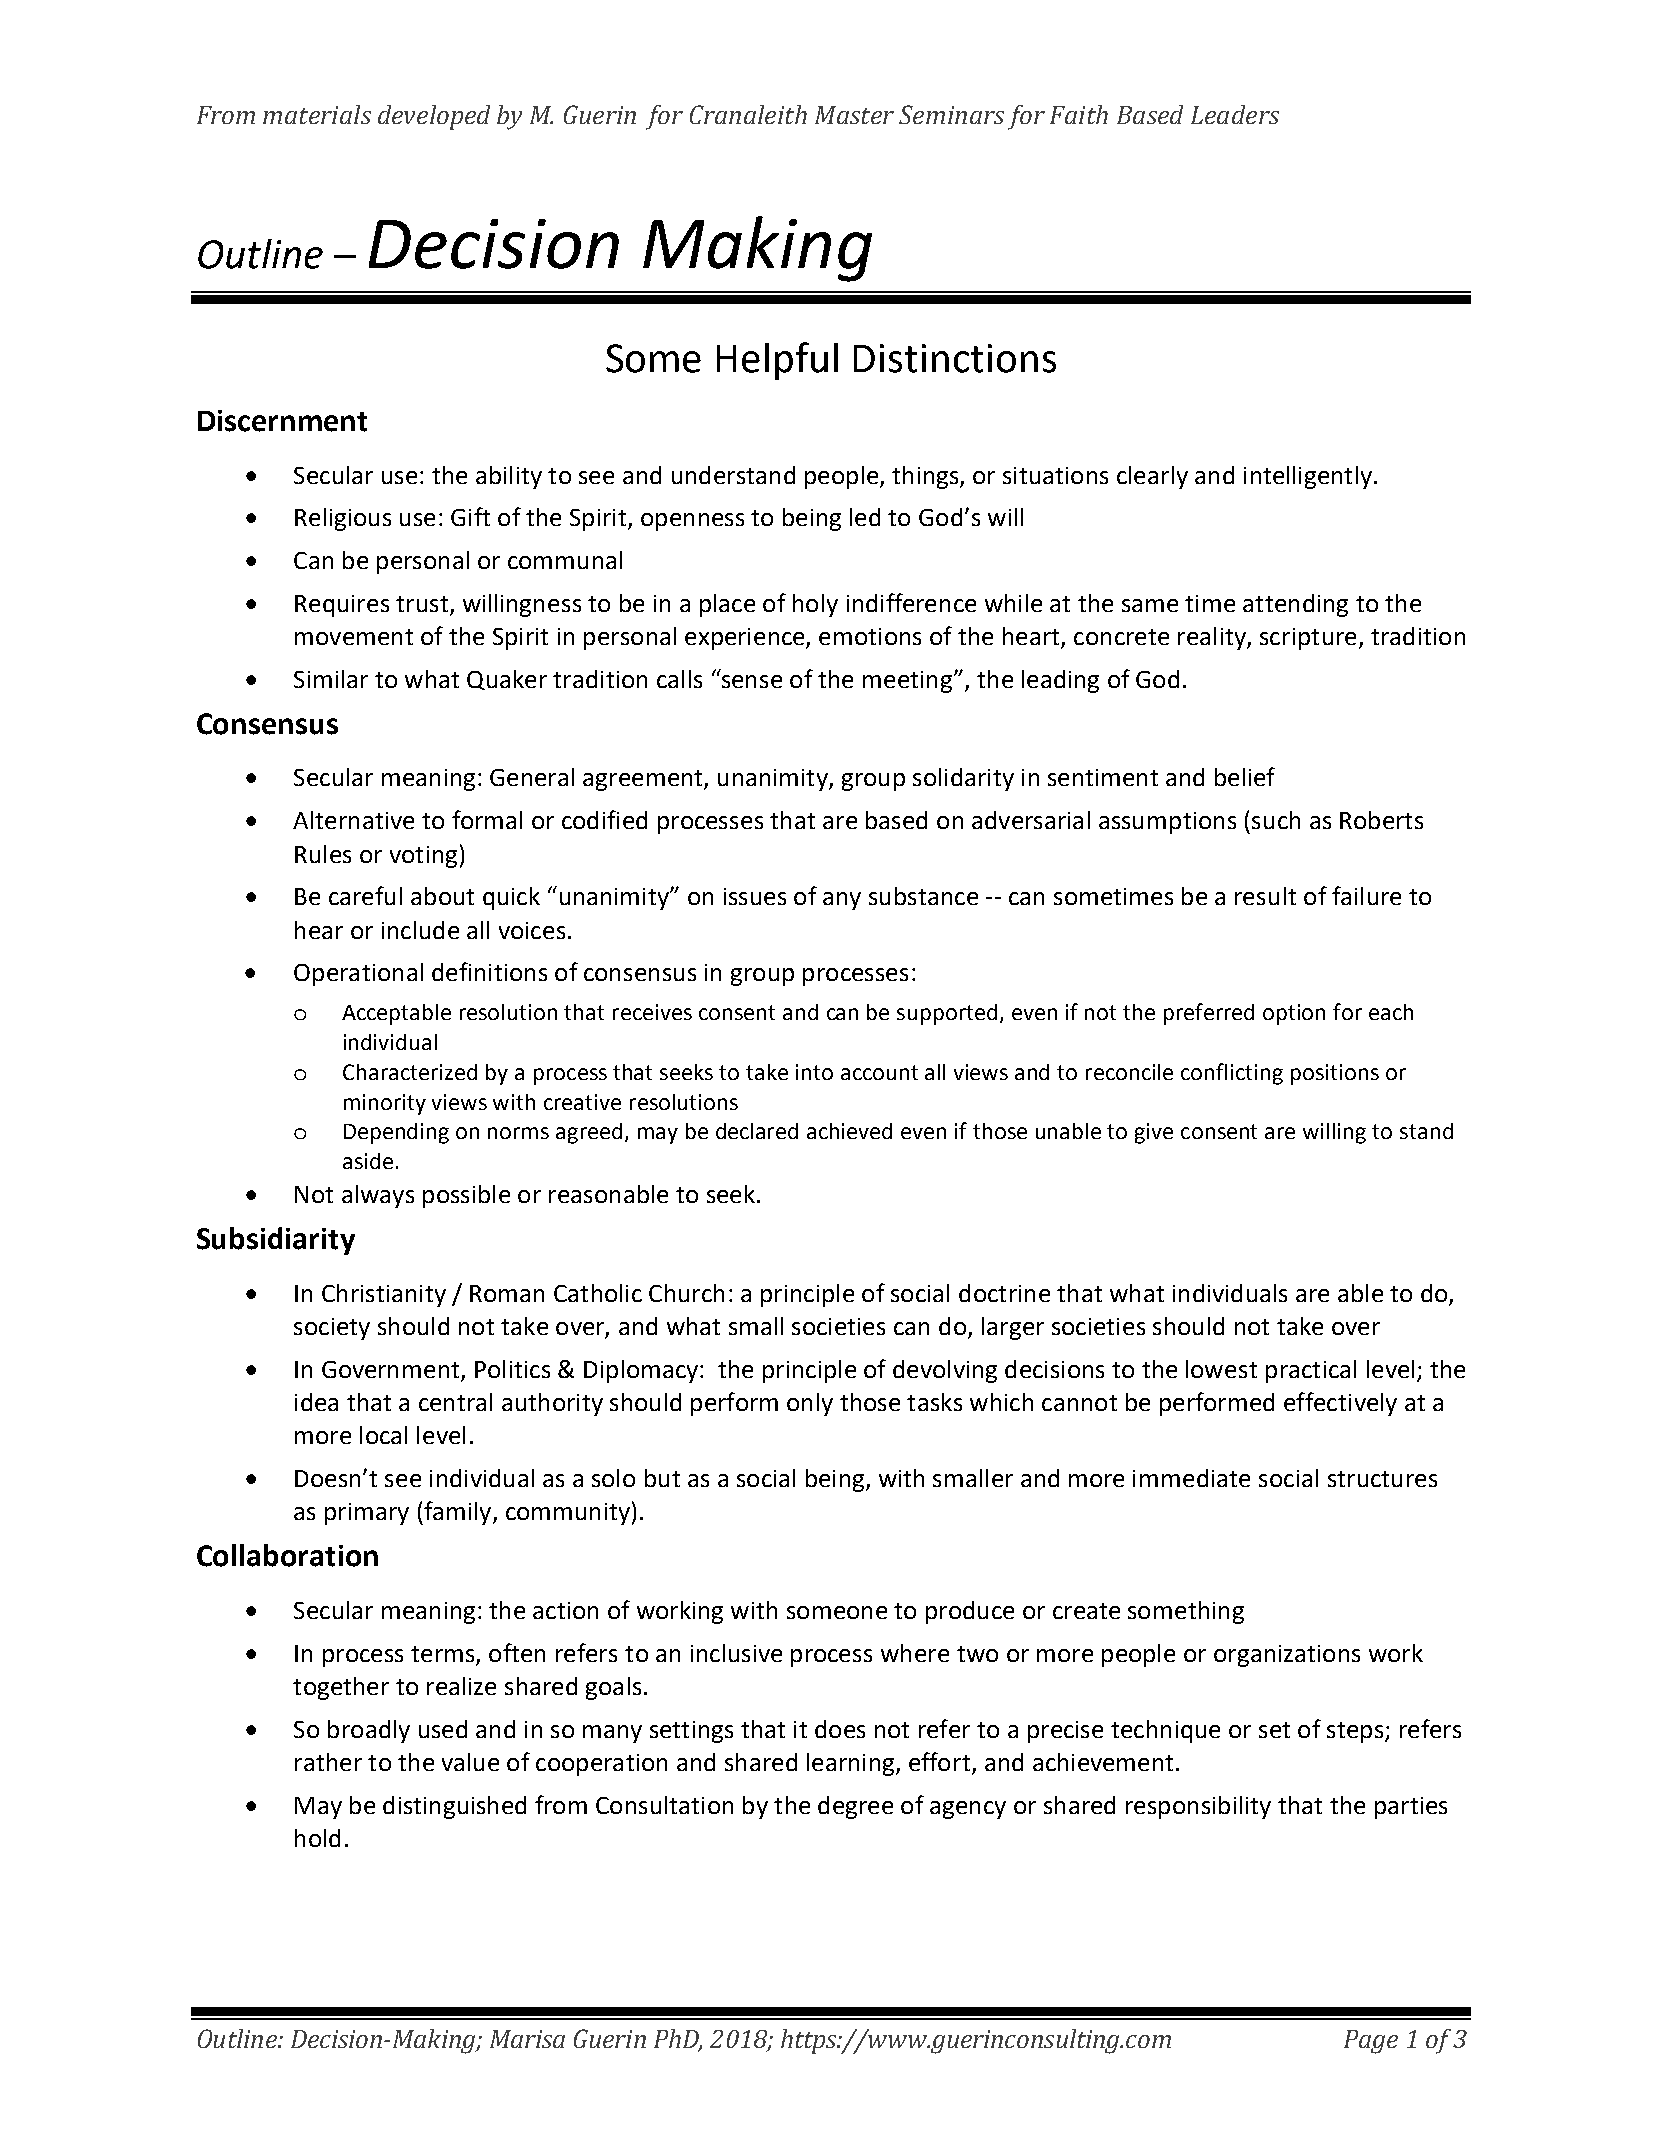  I want to click on Characterized, so click(410, 1072).
